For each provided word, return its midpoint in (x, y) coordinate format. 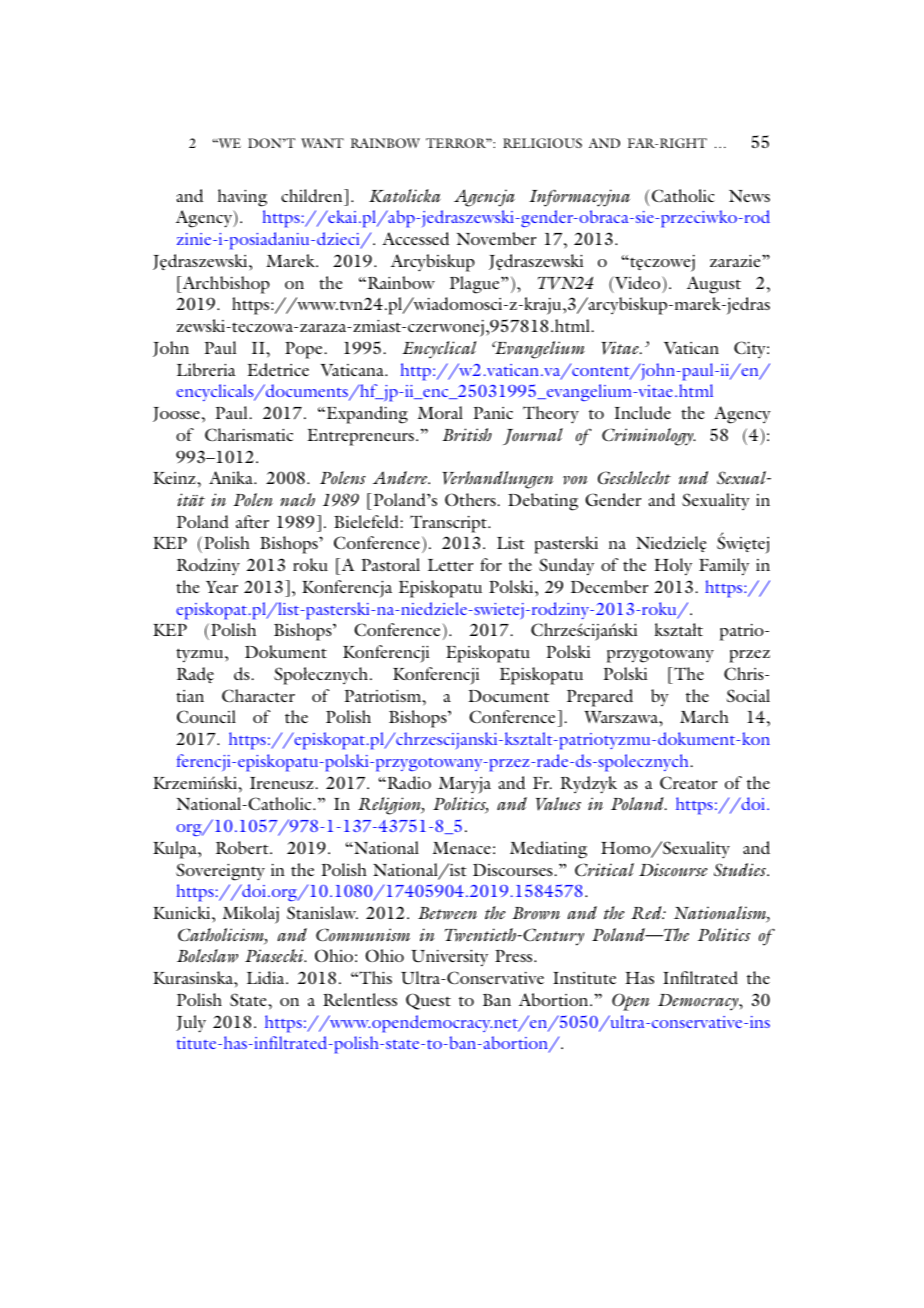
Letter (451, 565)
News (749, 196)
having (242, 198)
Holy (673, 567)
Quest (428, 1001)
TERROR (457, 143)
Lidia (267, 977)
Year (222, 587)
